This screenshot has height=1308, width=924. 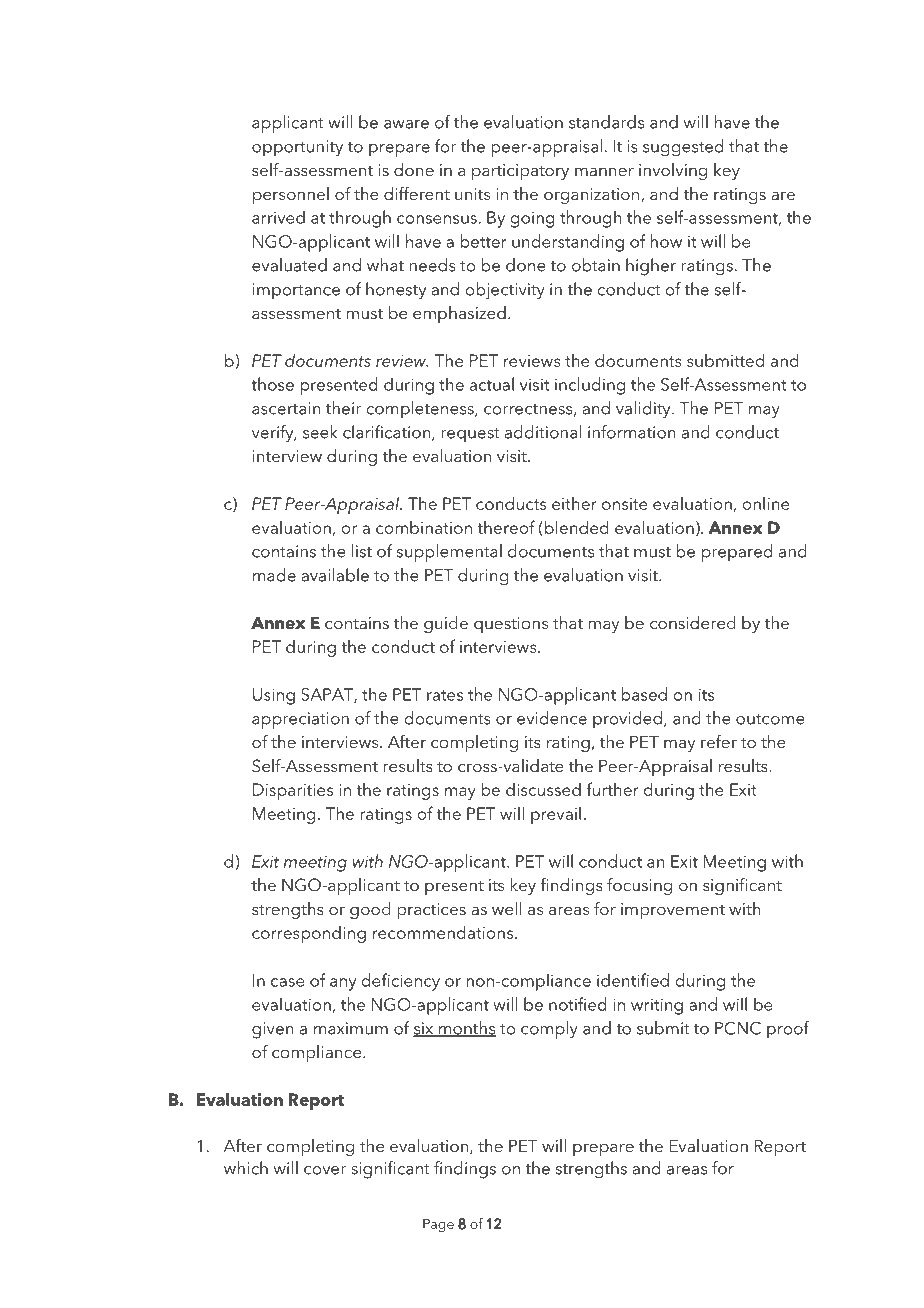 What do you see at coordinates (320, 432) in the screenshot?
I see `seek` at bounding box center [320, 432].
